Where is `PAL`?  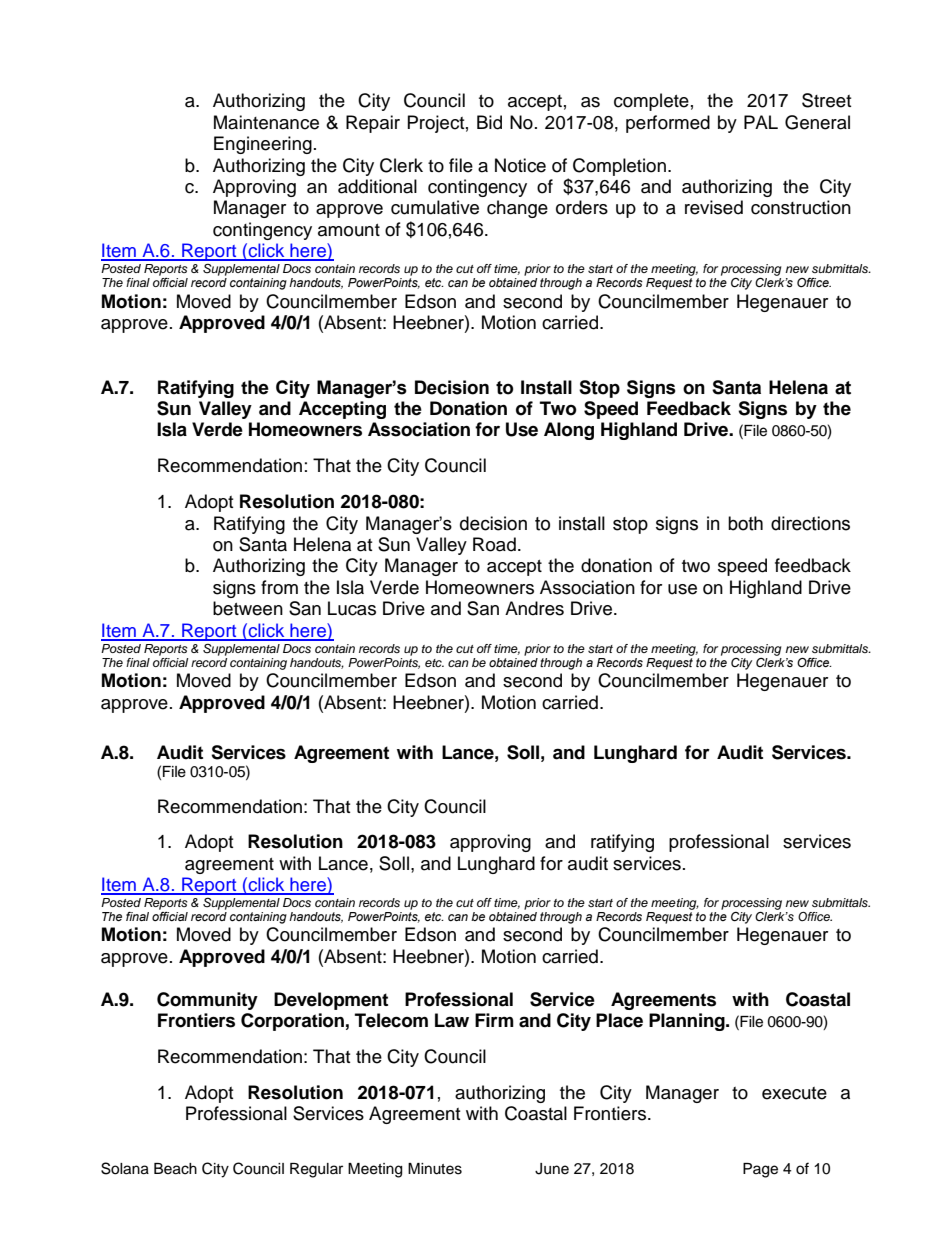
PAL is located at coordinates (761, 122).
